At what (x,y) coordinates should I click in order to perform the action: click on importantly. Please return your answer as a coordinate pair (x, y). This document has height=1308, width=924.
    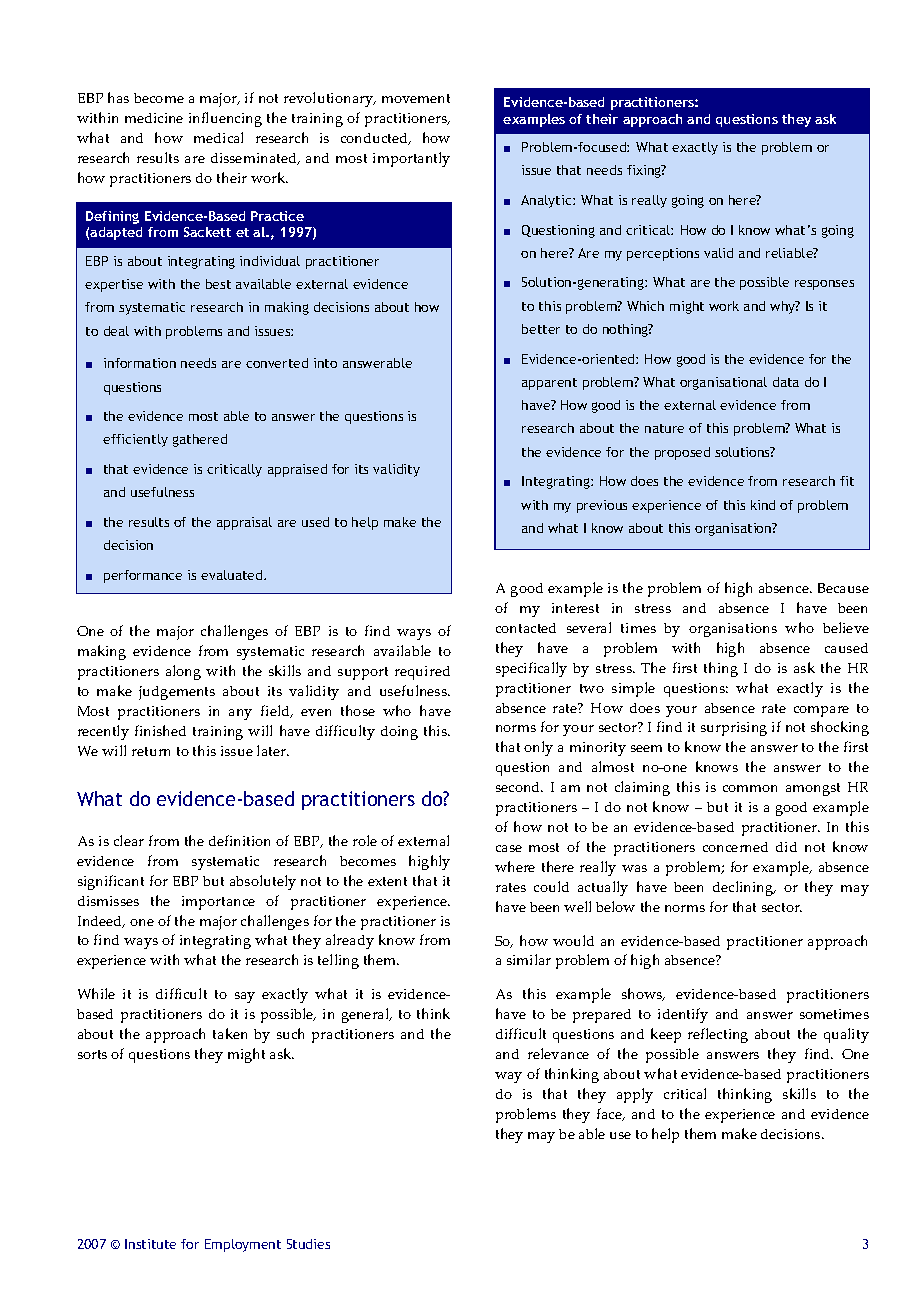
    Looking at the image, I should click on (411, 159).
